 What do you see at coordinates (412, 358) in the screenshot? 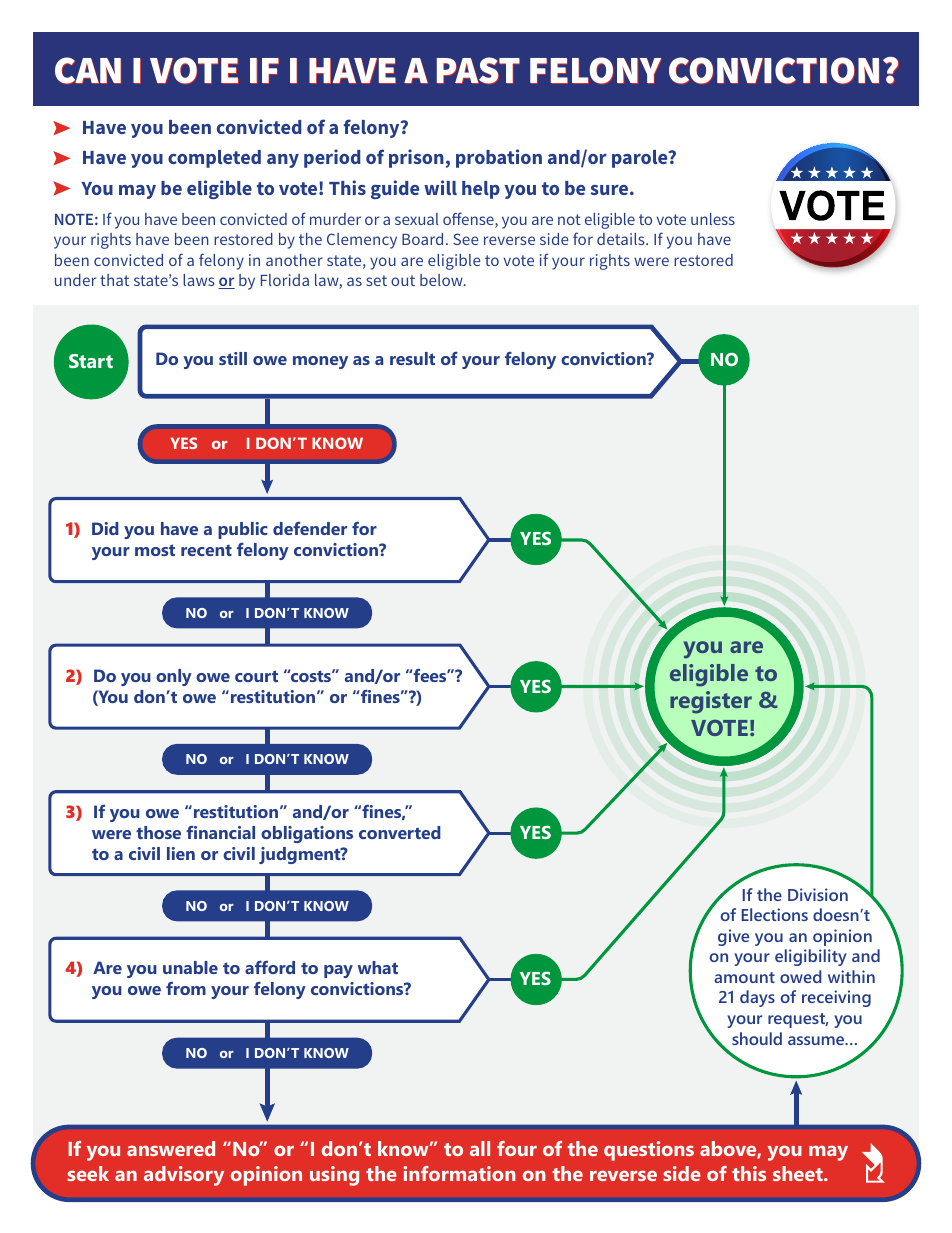
I see `result` at bounding box center [412, 358].
